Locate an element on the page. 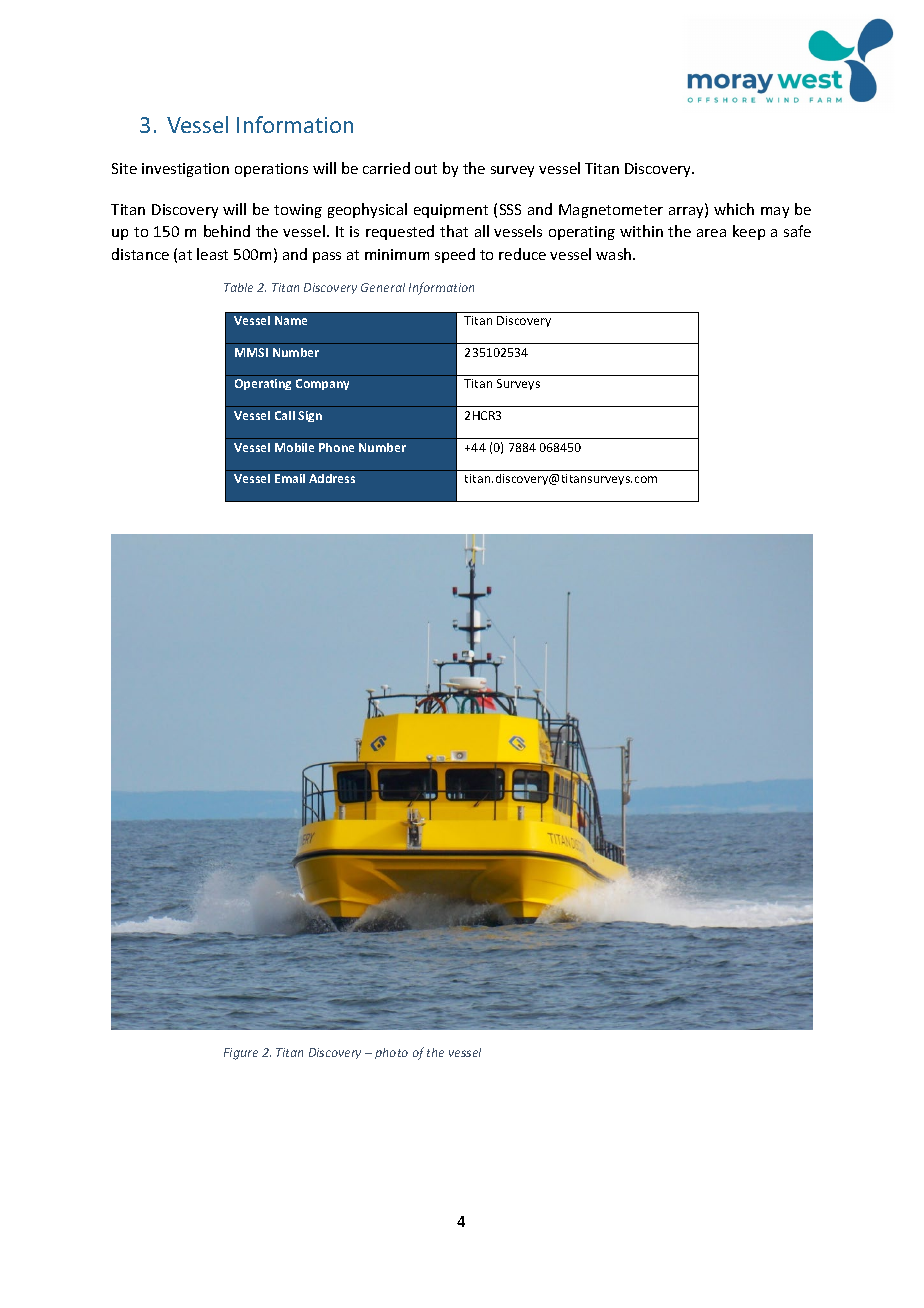 The image size is (924, 1308). Email is located at coordinates (290, 478).
